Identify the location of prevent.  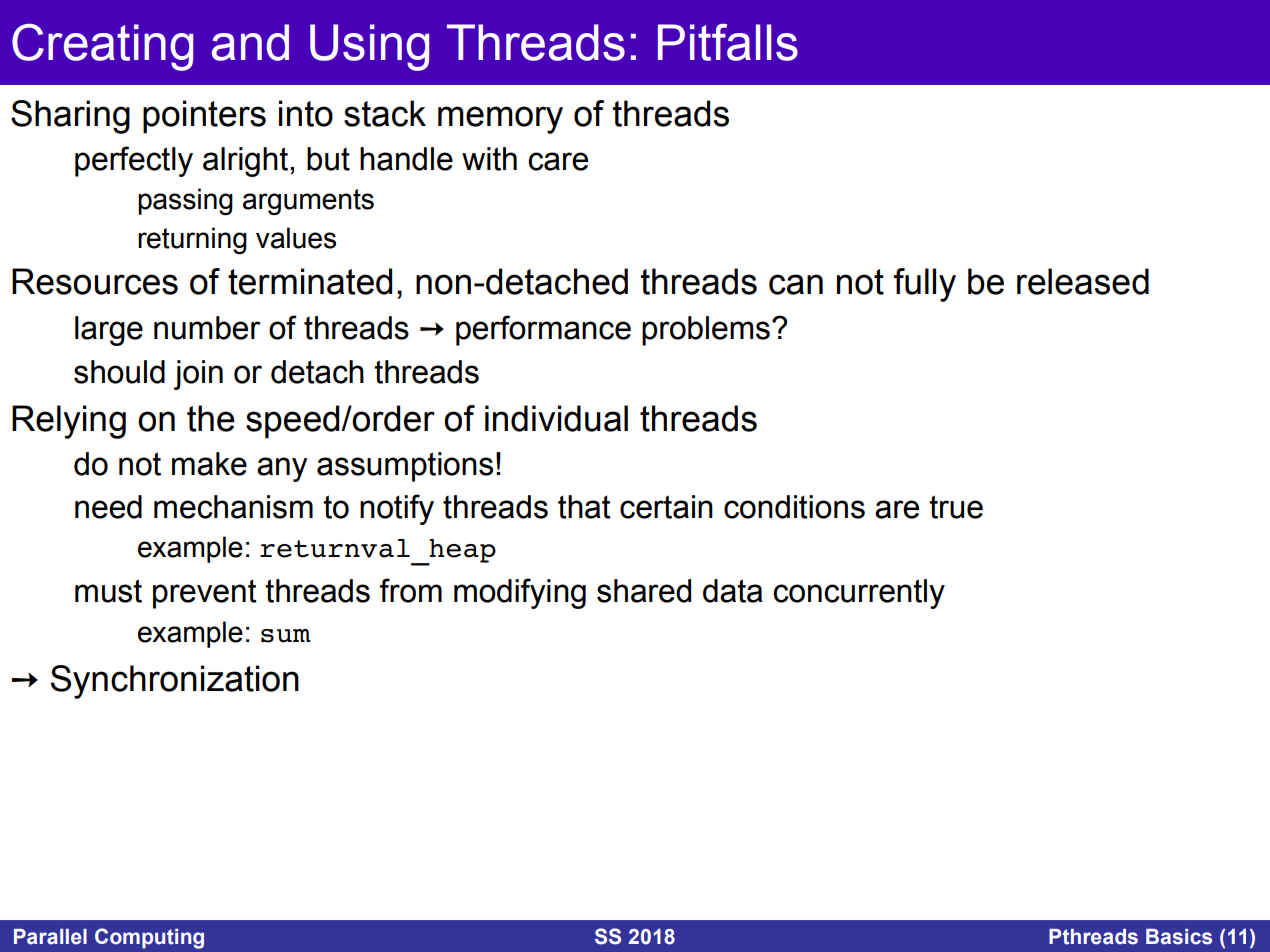
(205, 594).
